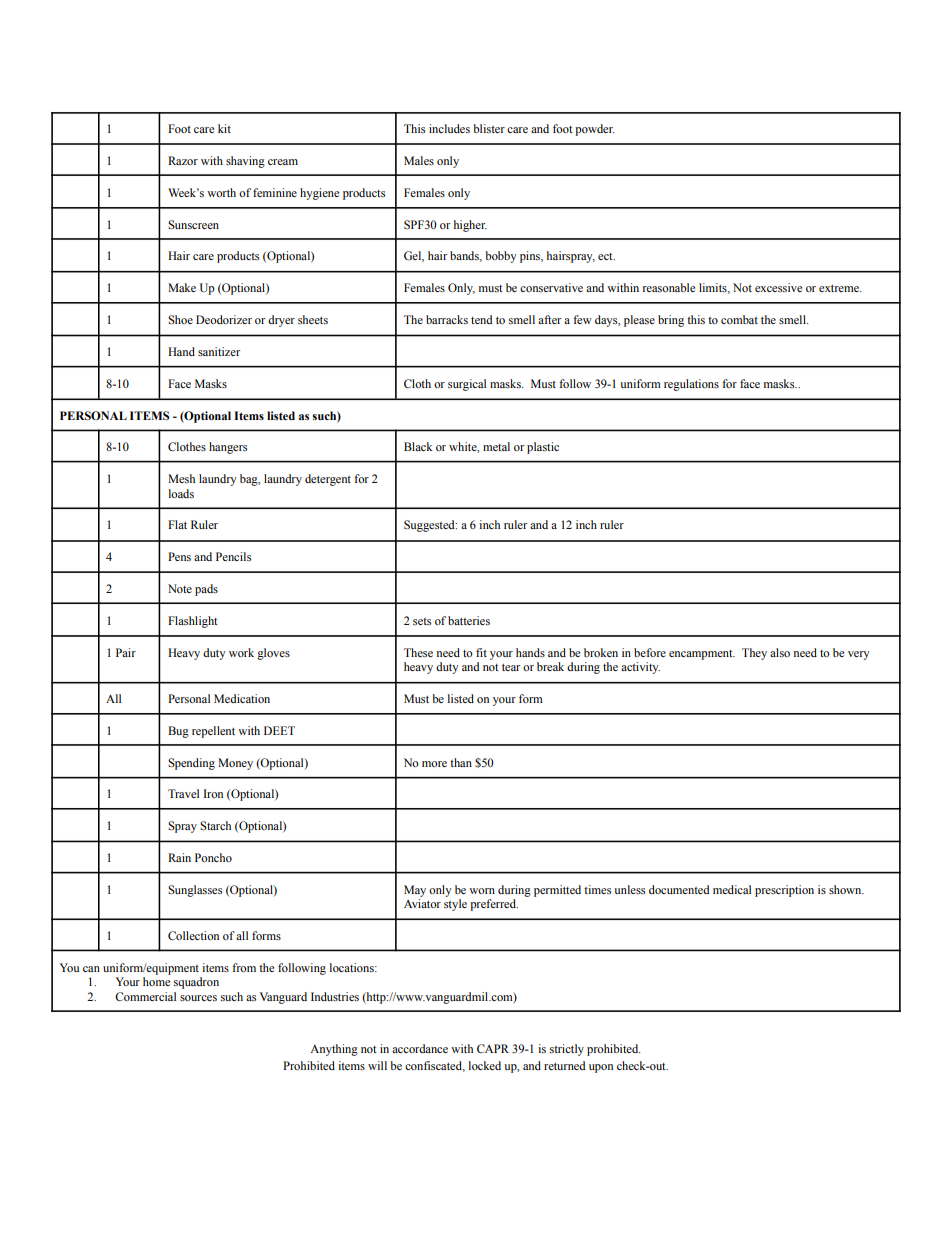  What do you see at coordinates (198, 998) in the screenshot?
I see `sources` at bounding box center [198, 998].
